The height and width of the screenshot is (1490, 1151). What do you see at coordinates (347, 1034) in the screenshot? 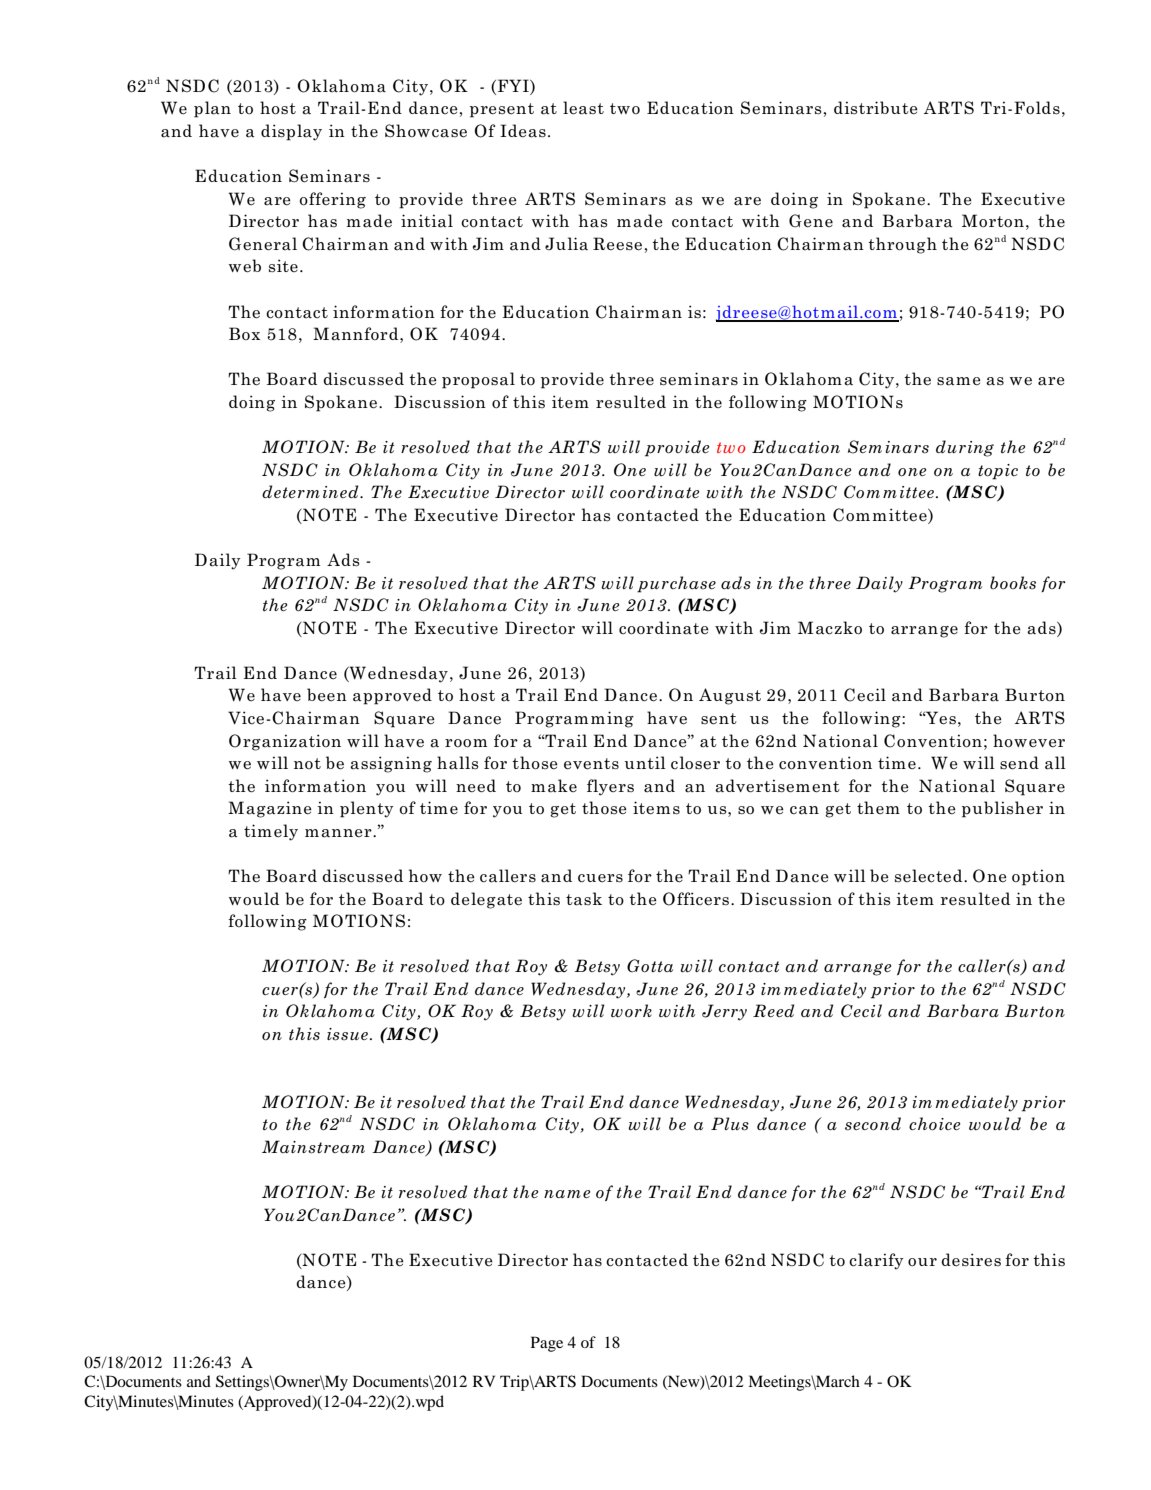
I see `issue` at bounding box center [347, 1034].
